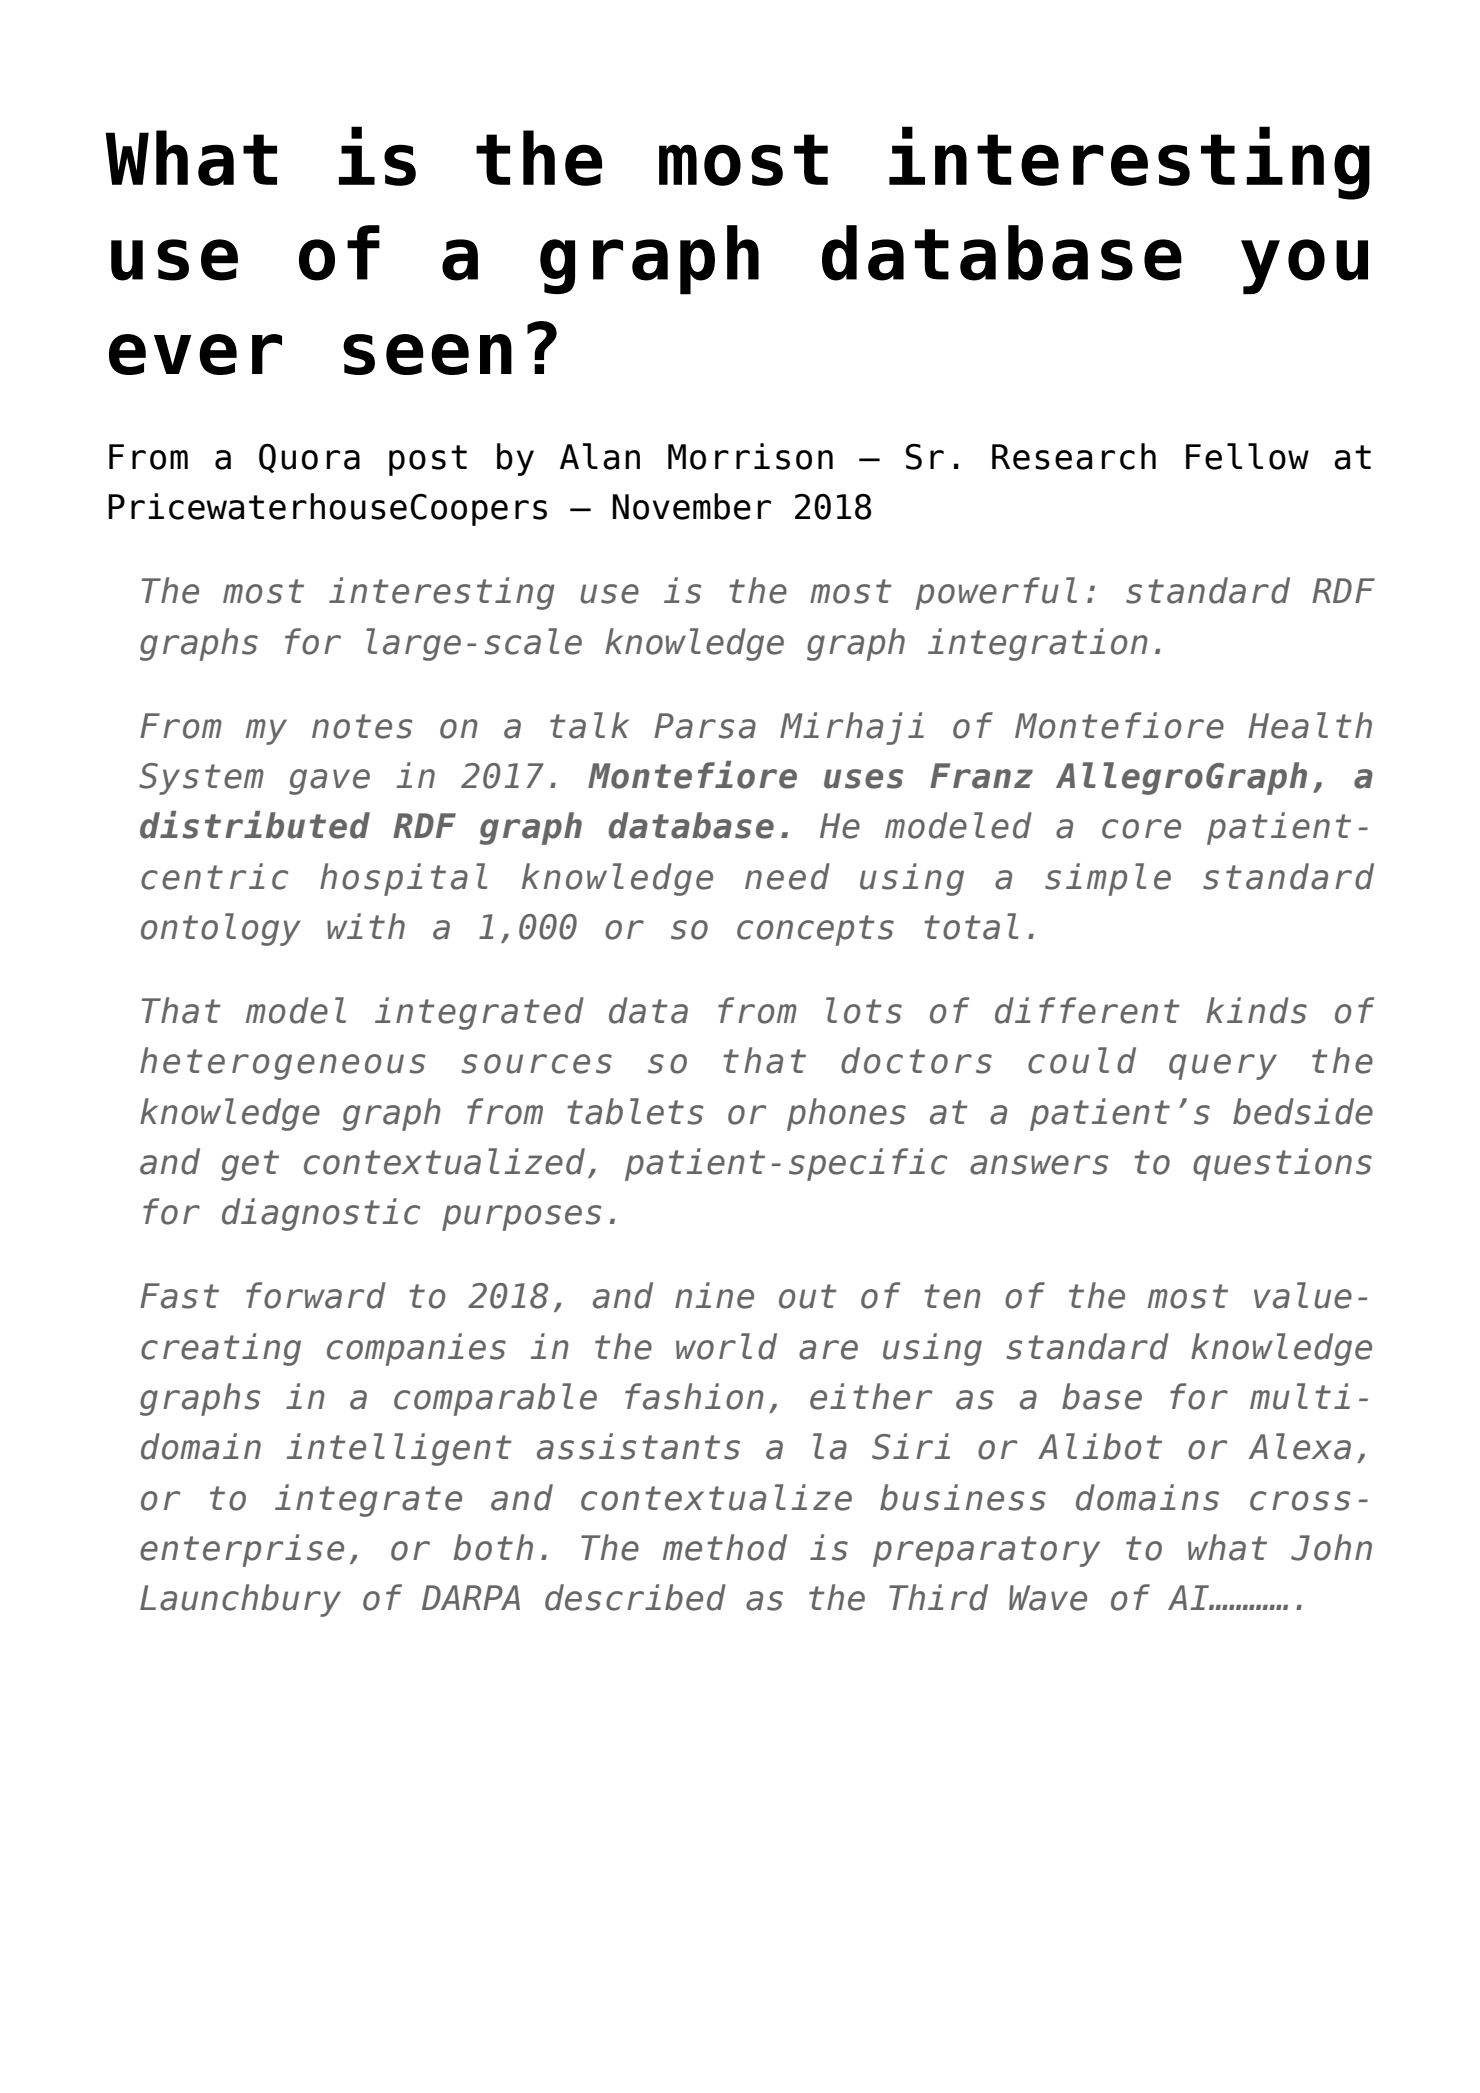  I want to click on DARPA, so click(471, 1597).
